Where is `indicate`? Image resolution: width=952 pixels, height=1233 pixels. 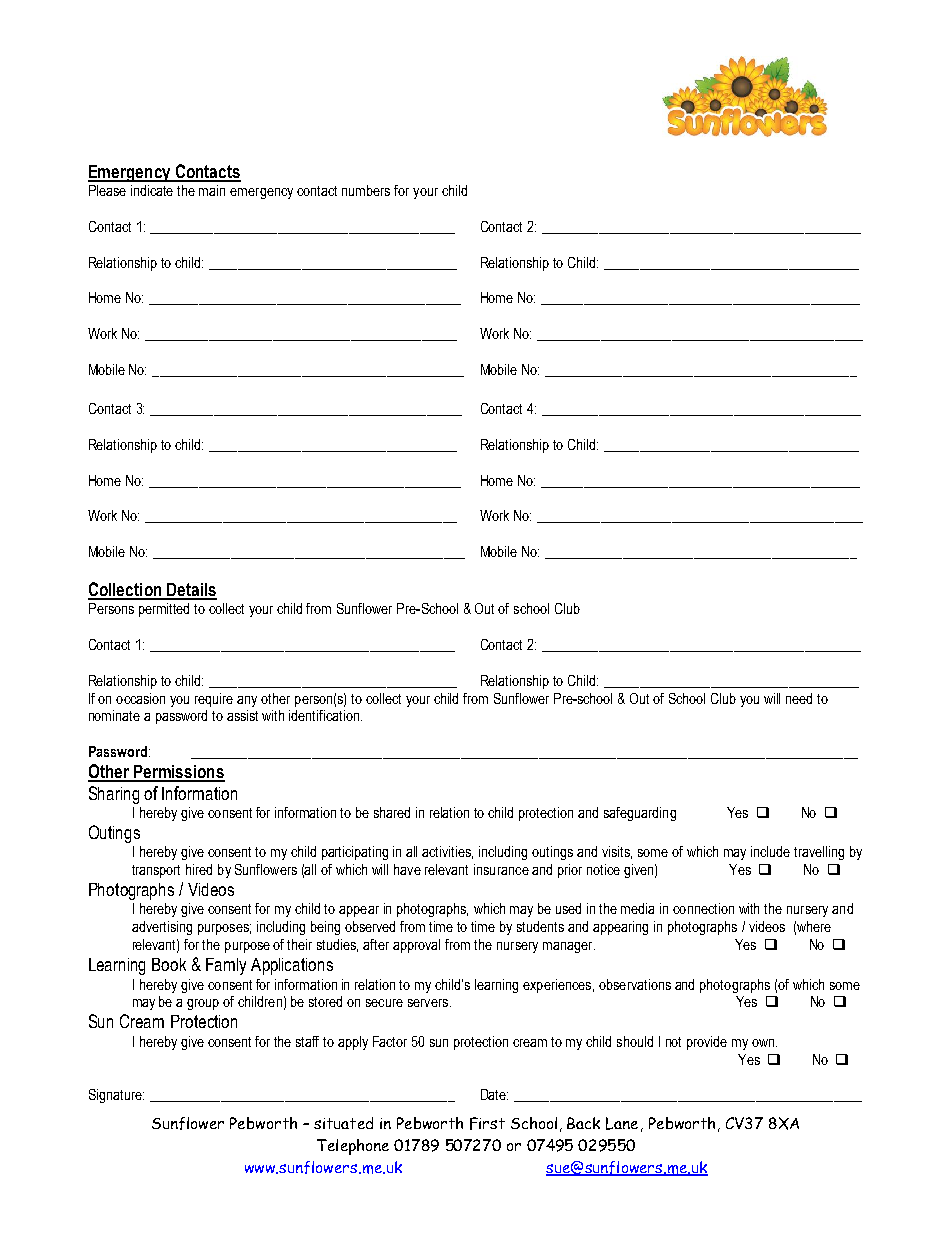 indicate is located at coordinates (152, 190).
